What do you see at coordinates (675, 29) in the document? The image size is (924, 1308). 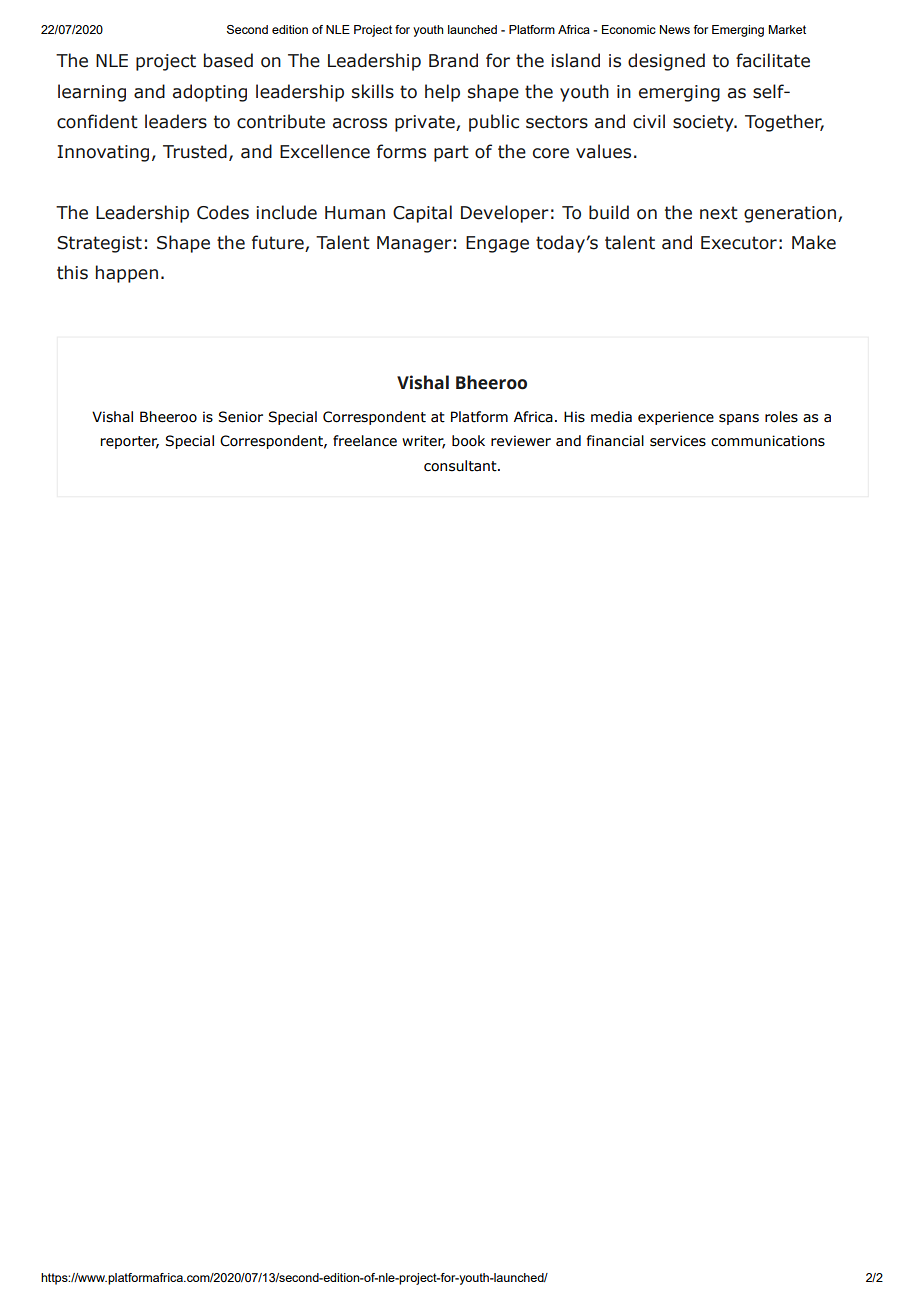 I see `News` at bounding box center [675, 29].
